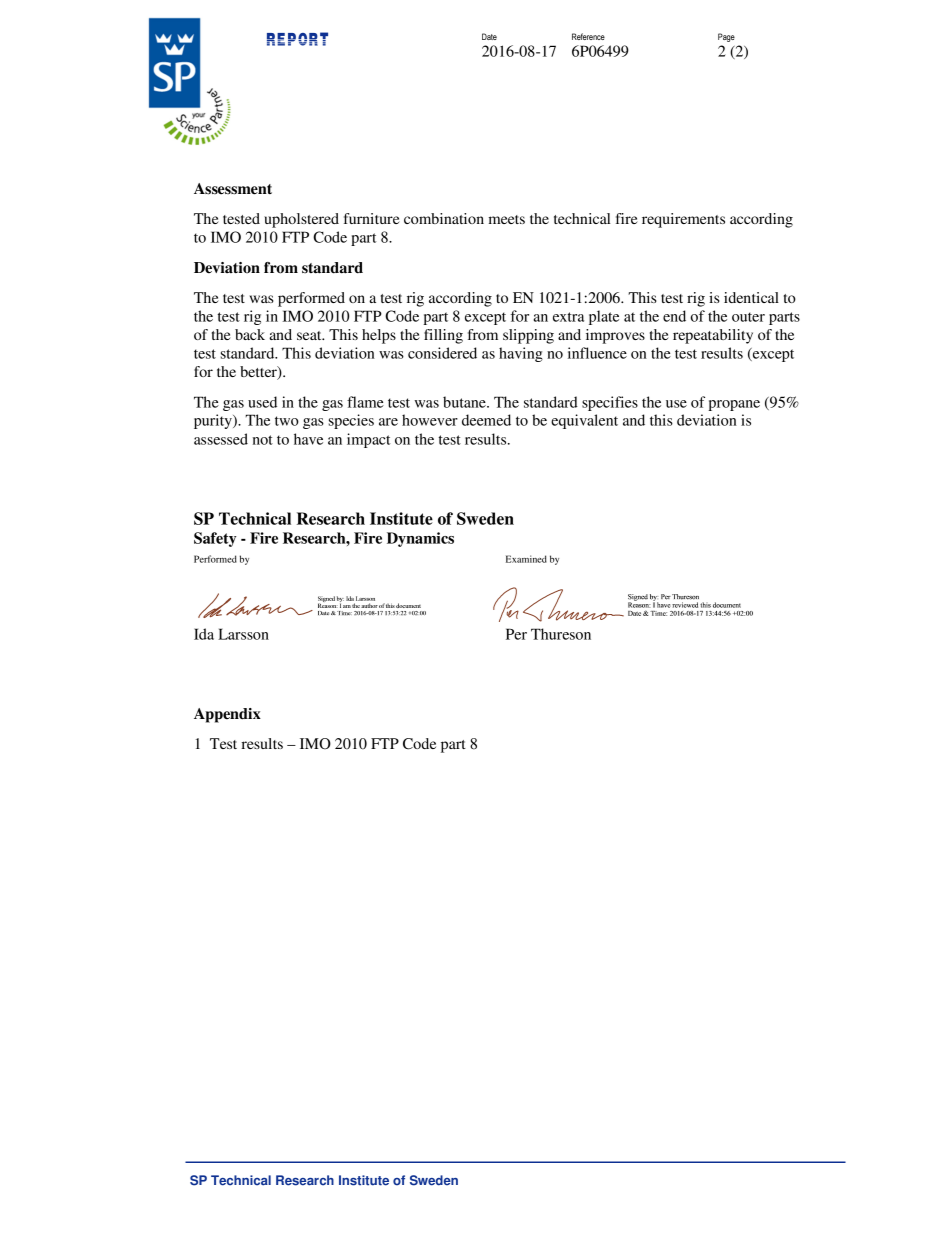 The height and width of the screenshot is (1233, 952). What do you see at coordinates (227, 715) in the screenshot?
I see `Appendix` at bounding box center [227, 715].
